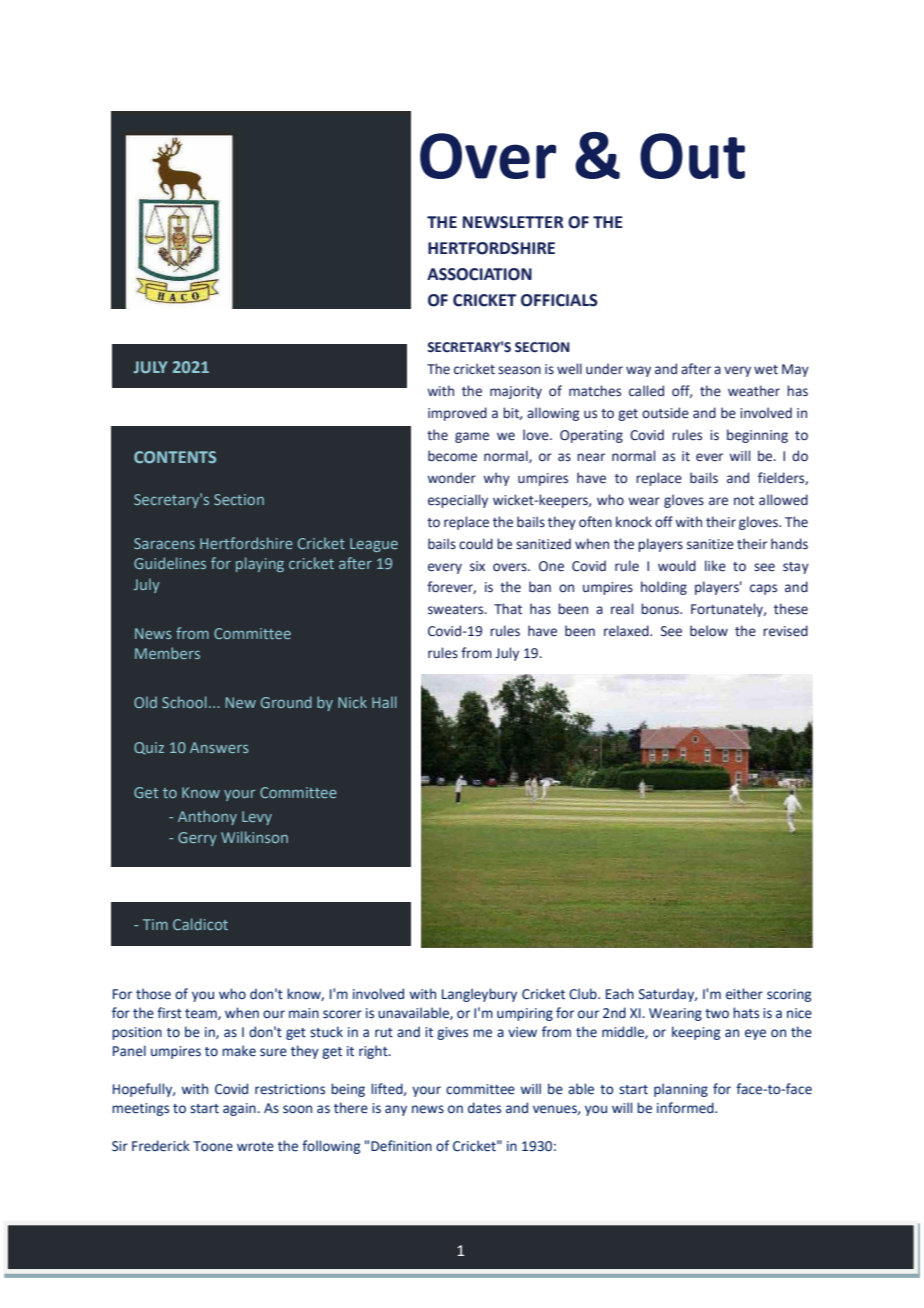  I want to click on especially, so click(458, 501).
